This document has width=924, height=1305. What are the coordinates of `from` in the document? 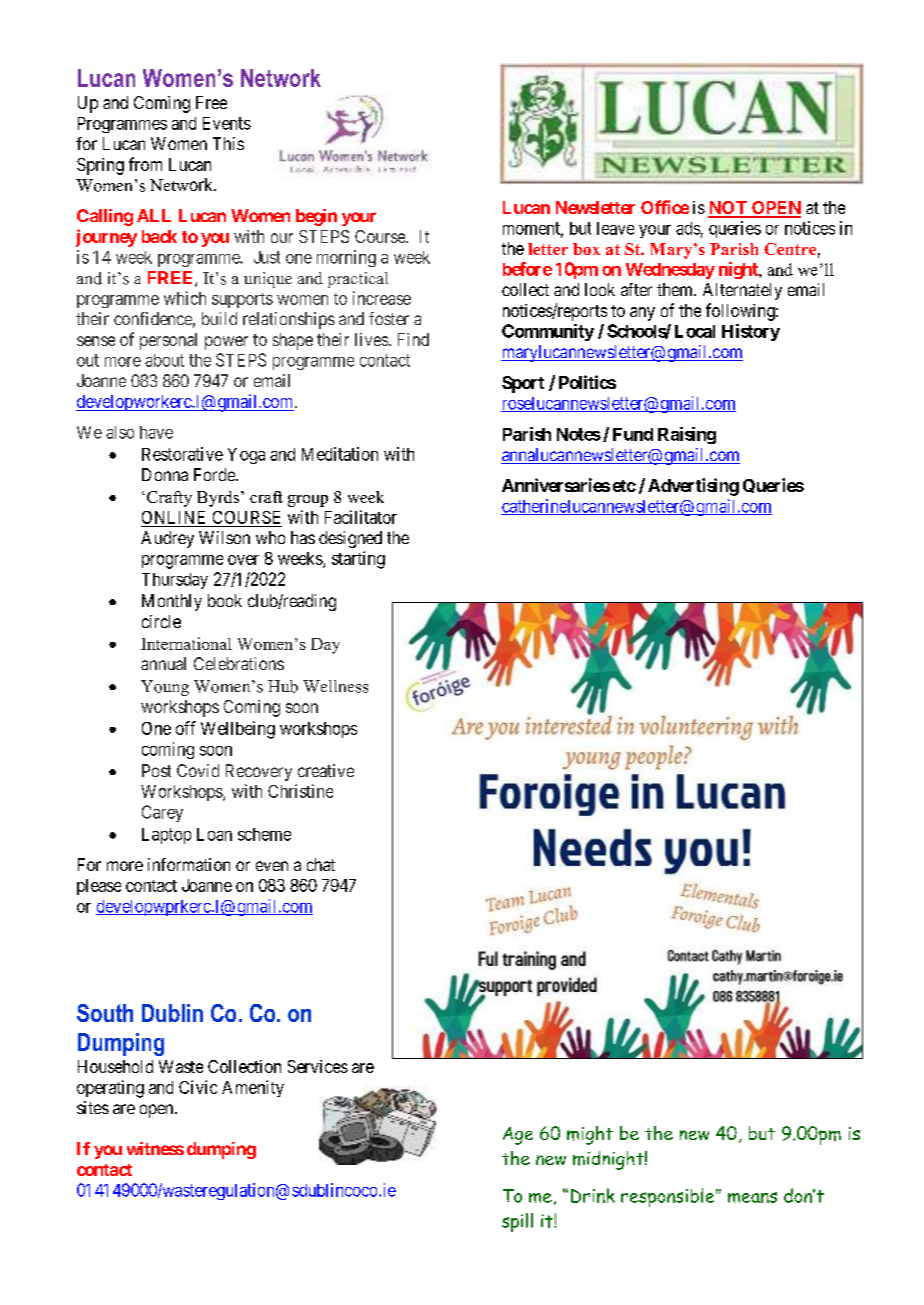 It's located at (145, 164).
